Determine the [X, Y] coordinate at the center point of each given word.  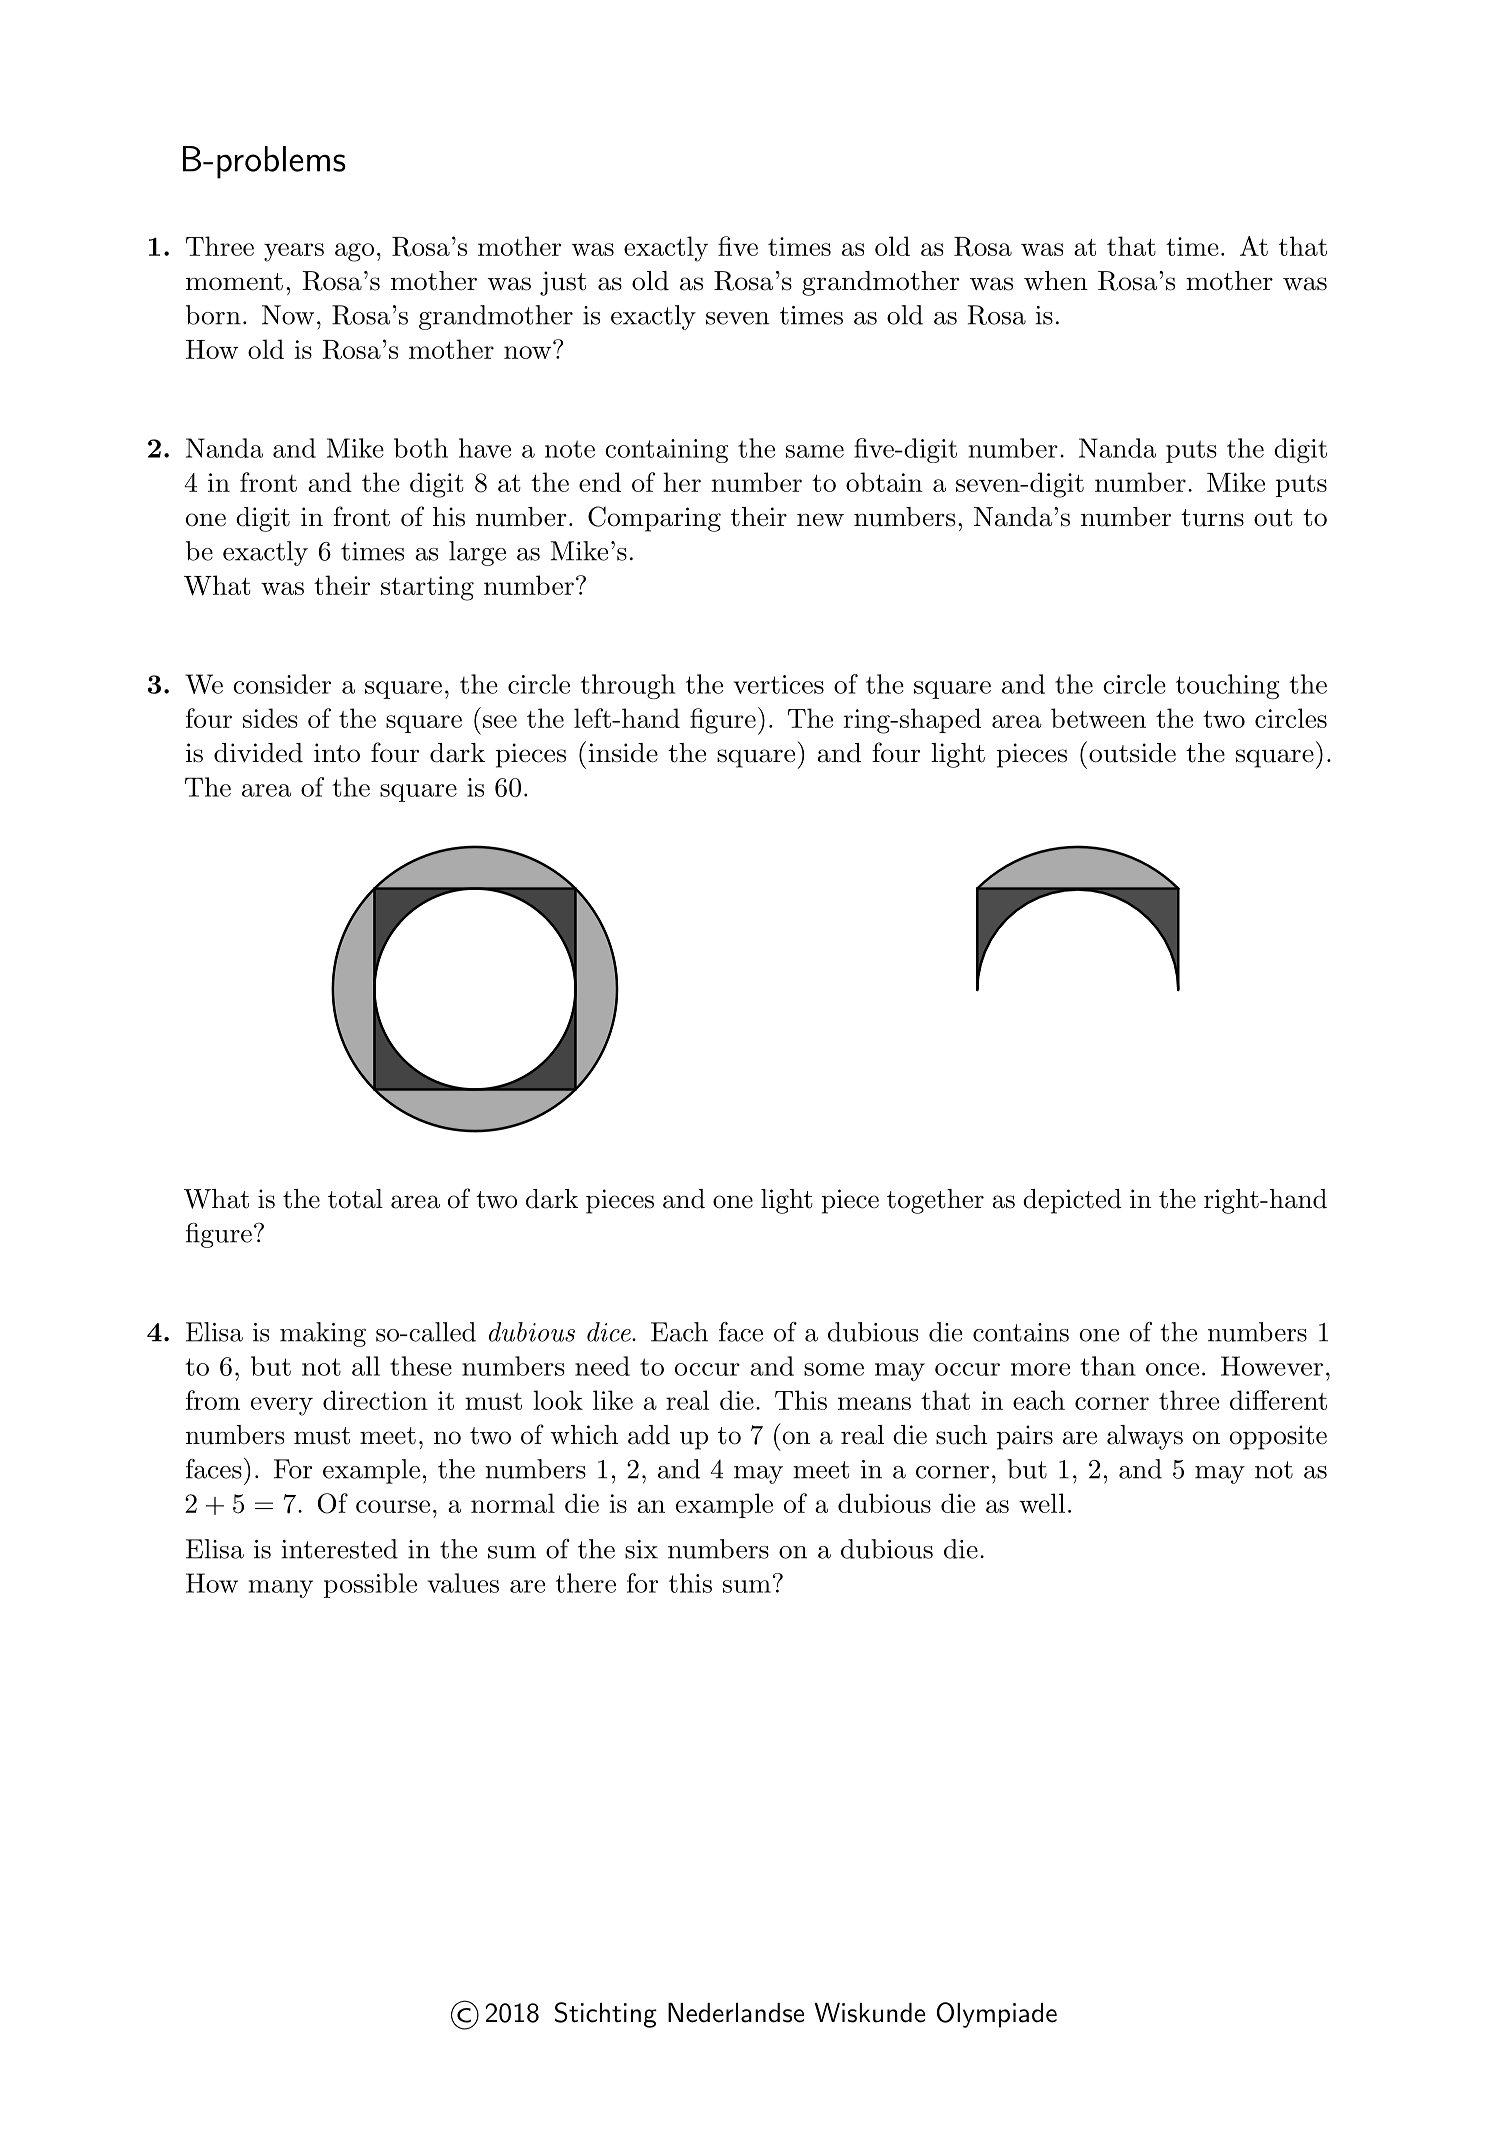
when [1056, 281]
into [337, 753]
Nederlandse [736, 2013]
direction [375, 1400]
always [1145, 1437]
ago [354, 252]
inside [623, 753]
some [834, 1369]
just [563, 283]
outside [1131, 752]
